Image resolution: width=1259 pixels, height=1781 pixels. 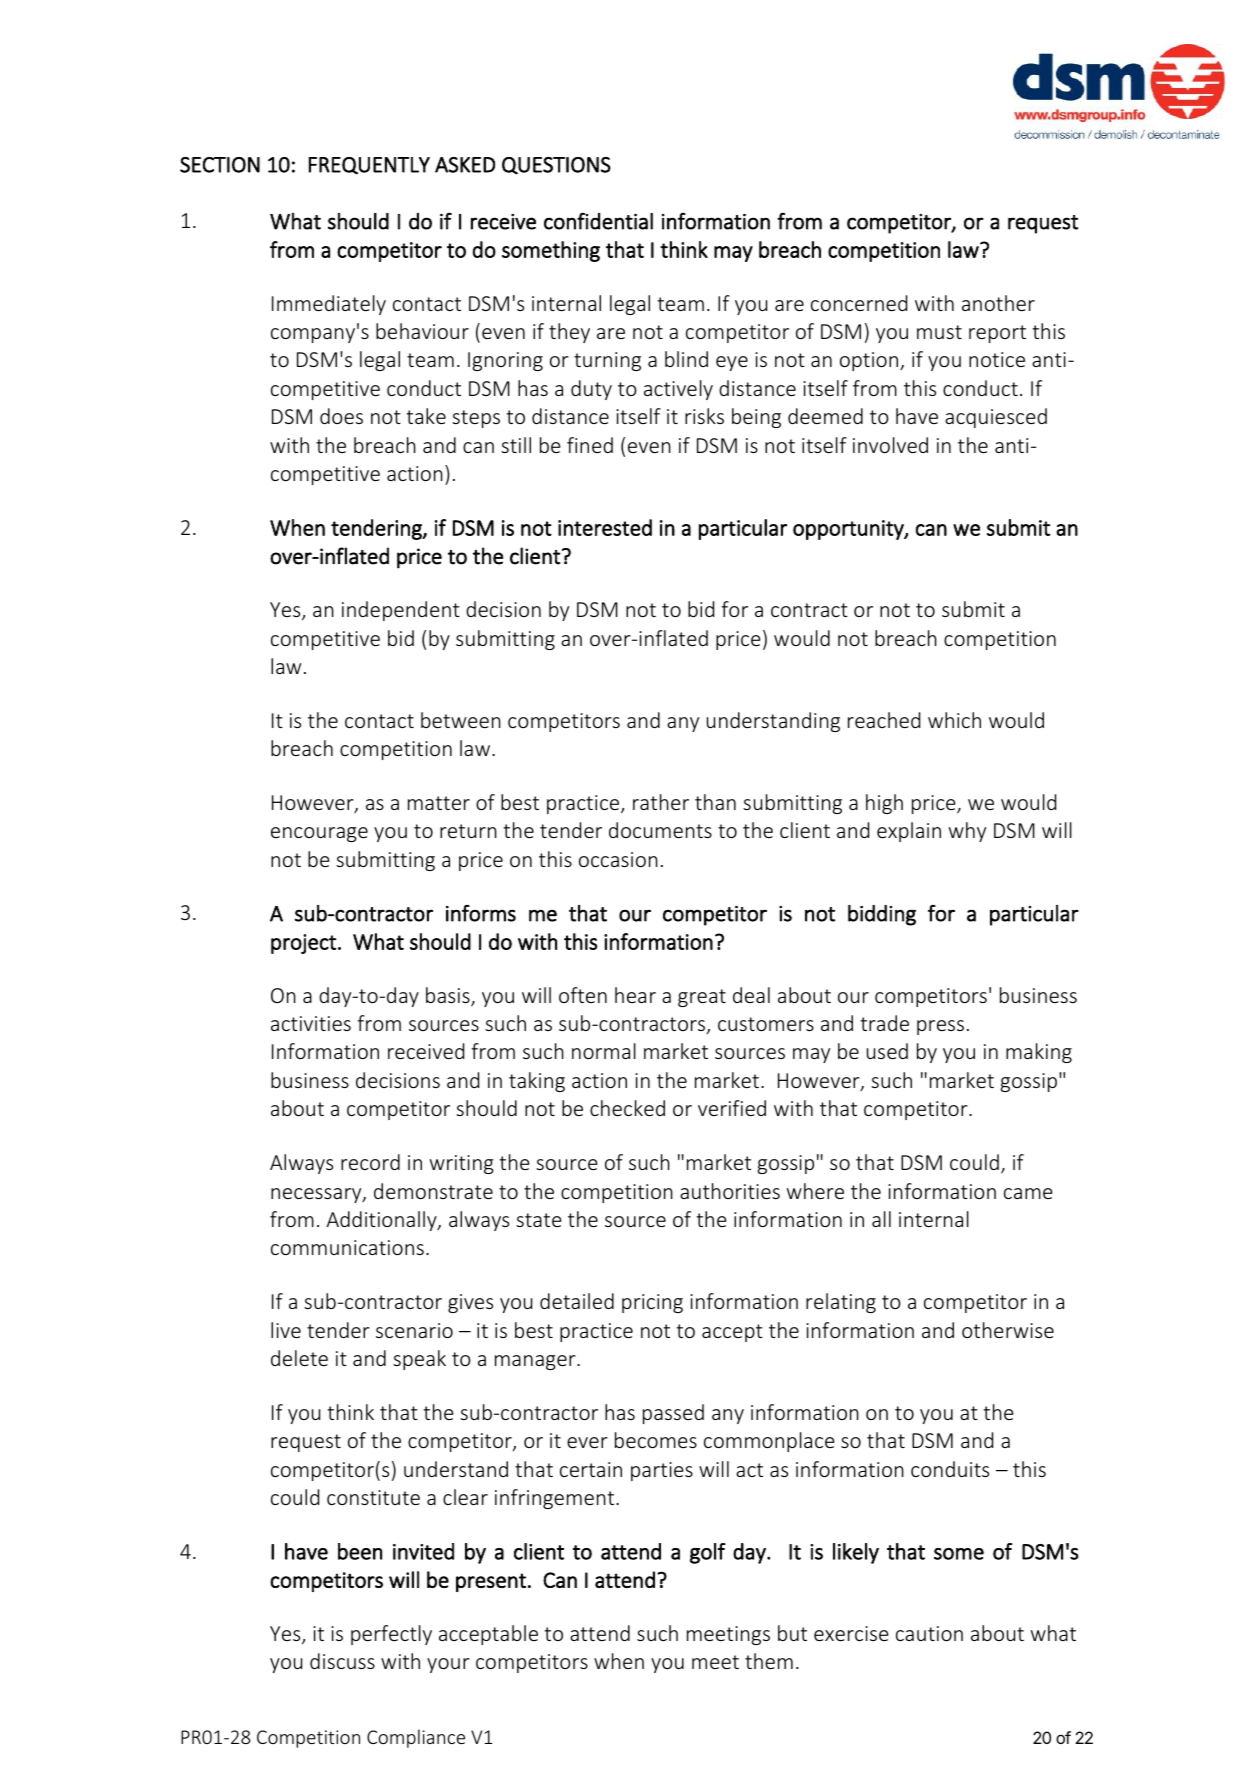 I want to click on pricing, so click(x=652, y=1303).
